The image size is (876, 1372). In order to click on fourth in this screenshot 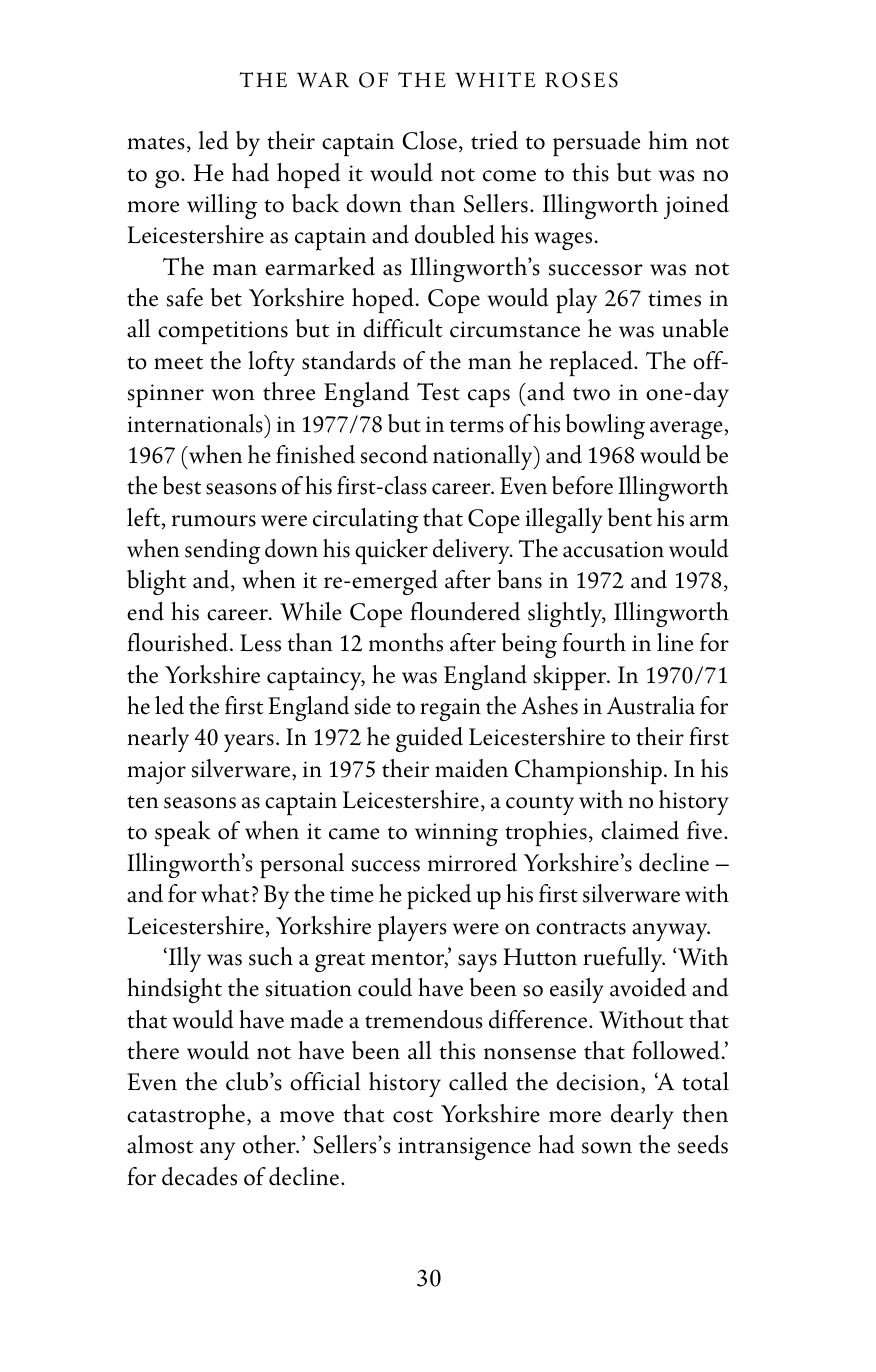, I will do `click(594, 642)`.
